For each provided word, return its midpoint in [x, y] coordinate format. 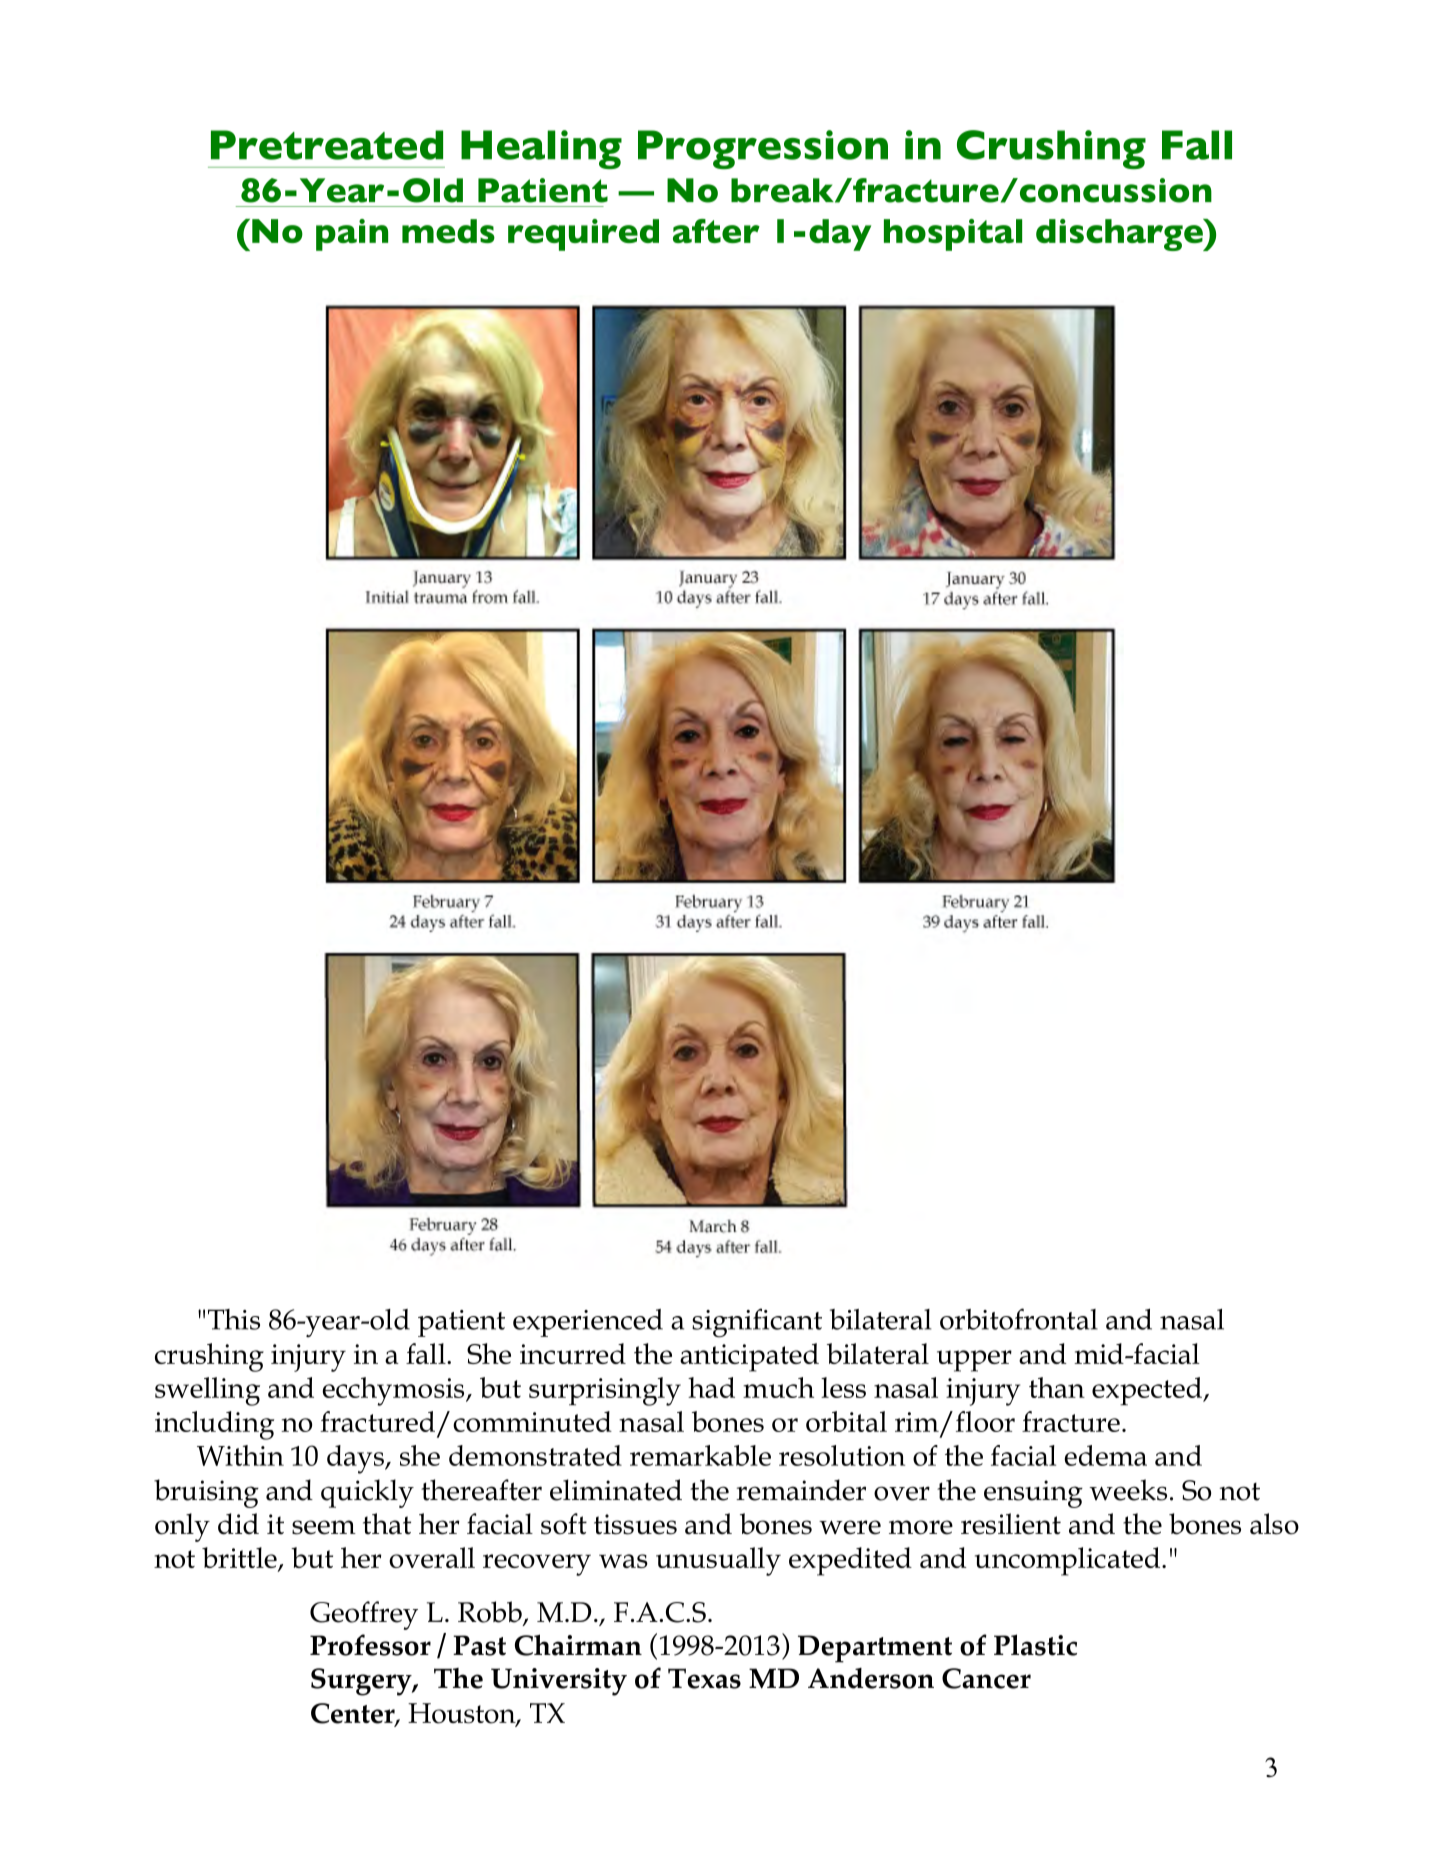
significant [757, 1323]
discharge [1120, 235]
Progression [763, 149]
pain [352, 235]
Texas [704, 1678]
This [234, 1319]
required [583, 235]
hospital [953, 235]
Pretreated [327, 145]
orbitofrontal [1019, 1319]
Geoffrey [364, 1615]
